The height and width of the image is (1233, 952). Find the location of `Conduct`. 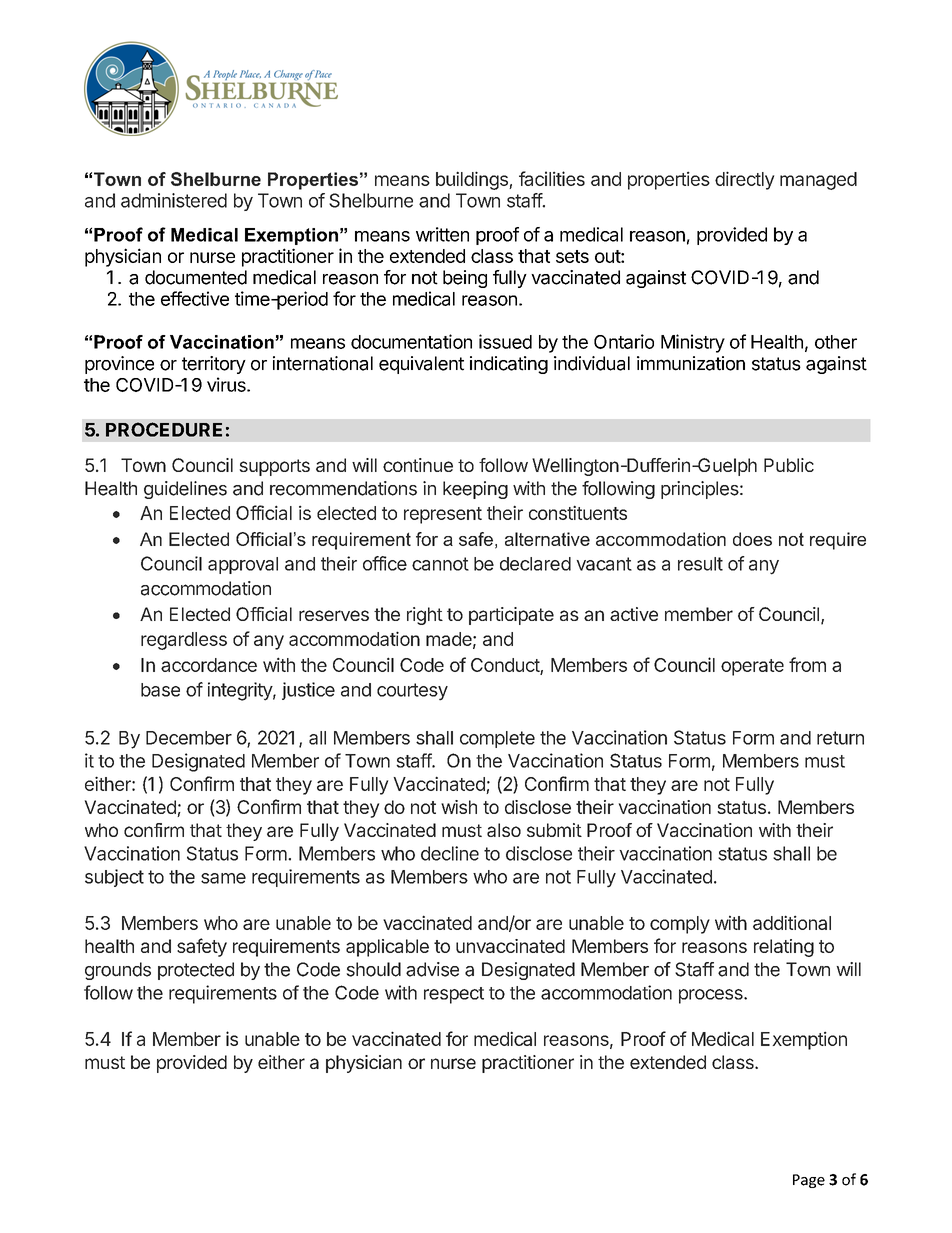

Conduct is located at coordinates (506, 666).
